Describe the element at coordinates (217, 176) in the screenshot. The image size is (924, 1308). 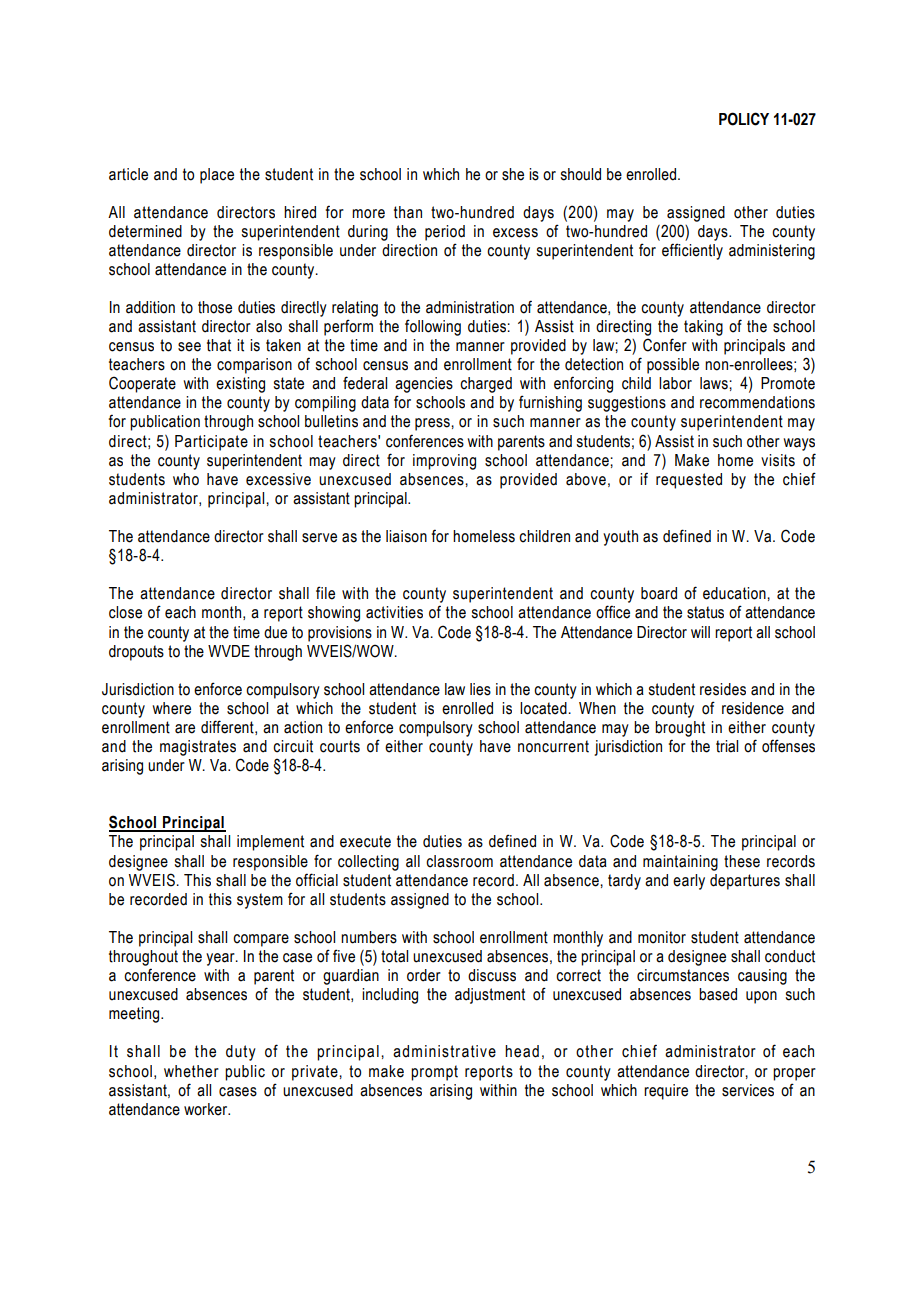
I see `place` at that location.
